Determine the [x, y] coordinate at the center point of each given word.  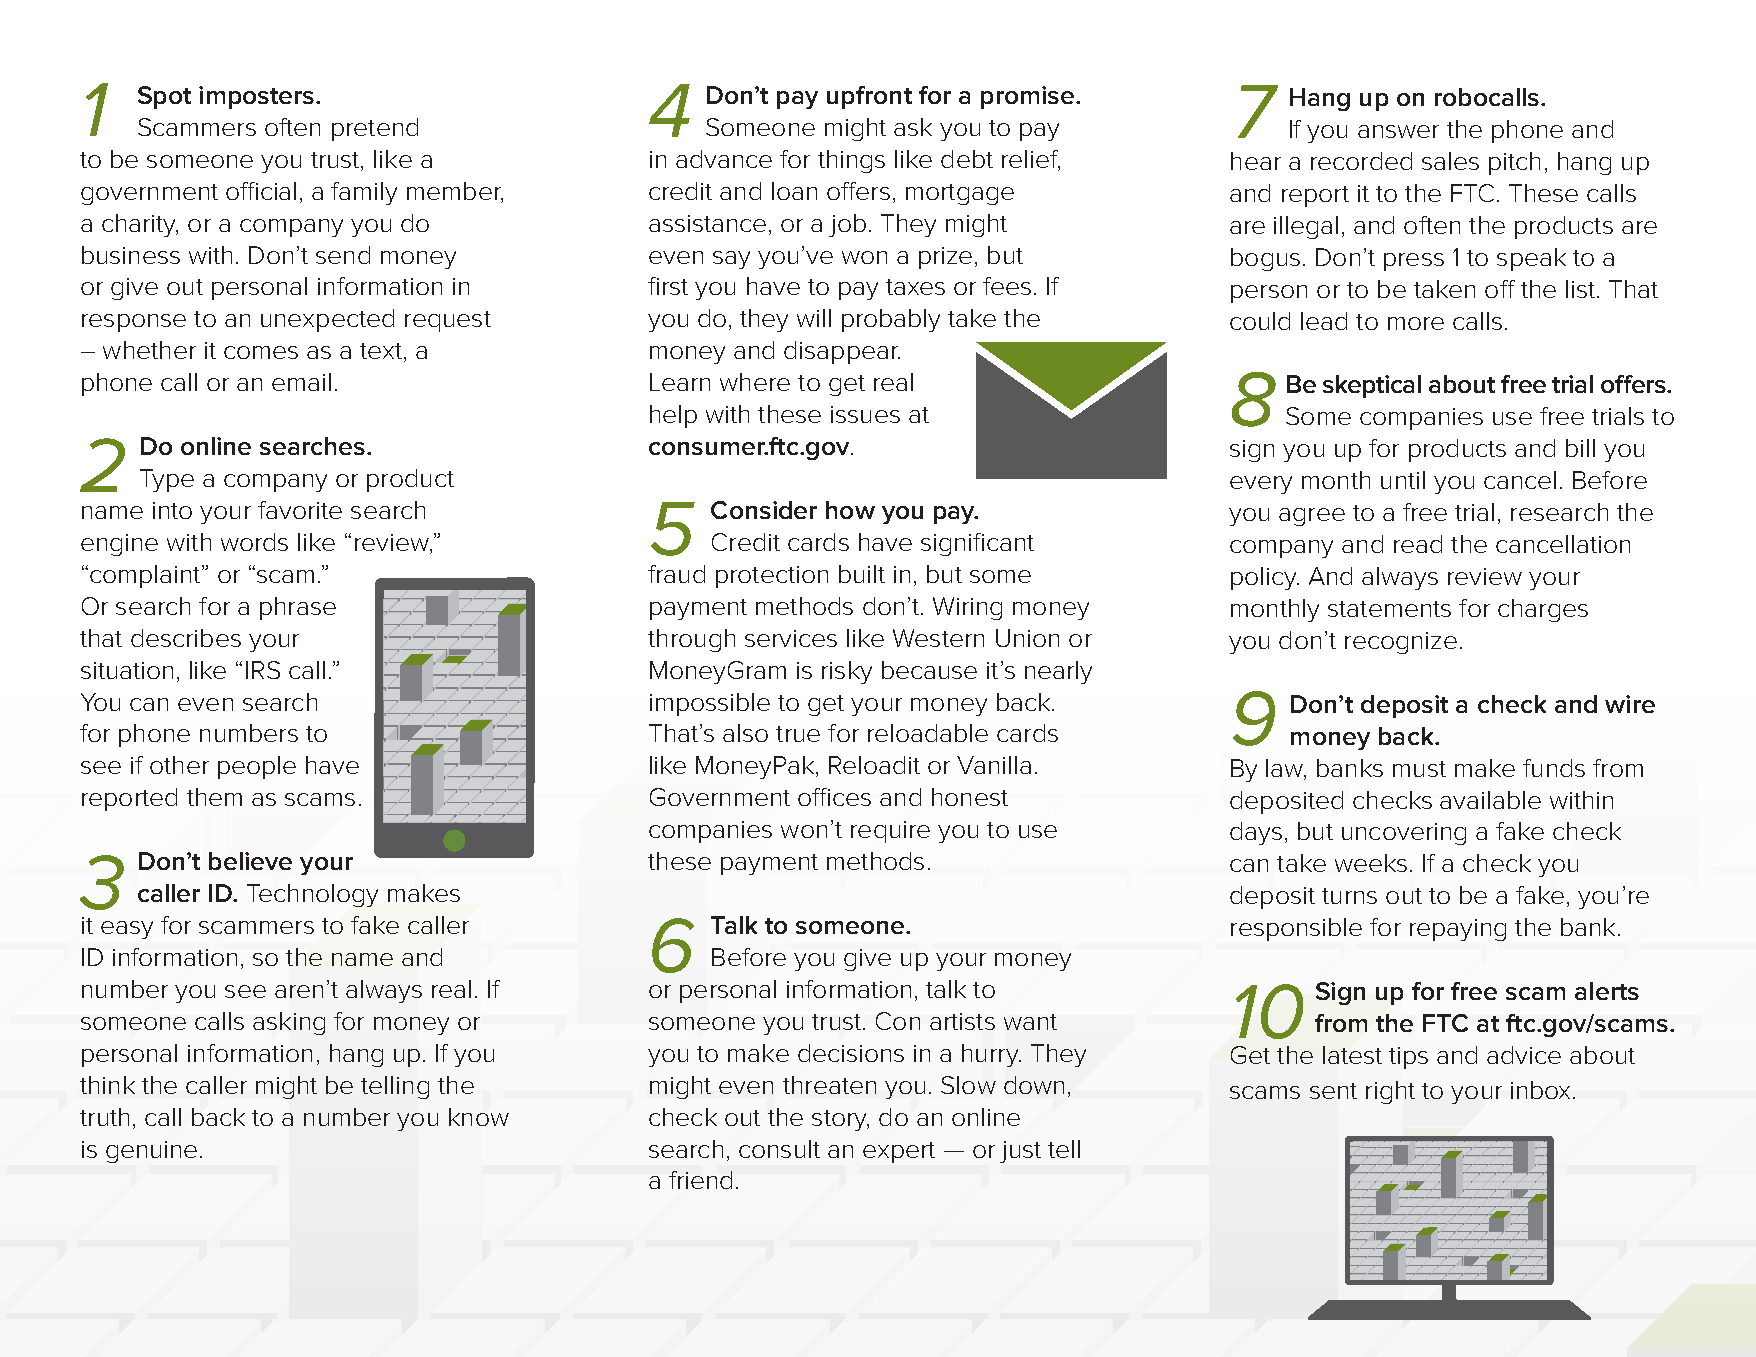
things [851, 161]
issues [865, 414]
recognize [1401, 643]
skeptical [1372, 386]
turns [1349, 896]
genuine [151, 1152]
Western [938, 638]
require [890, 832]
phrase [298, 608]
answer [1398, 131]
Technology [312, 895]
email [301, 382]
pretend [375, 129]
